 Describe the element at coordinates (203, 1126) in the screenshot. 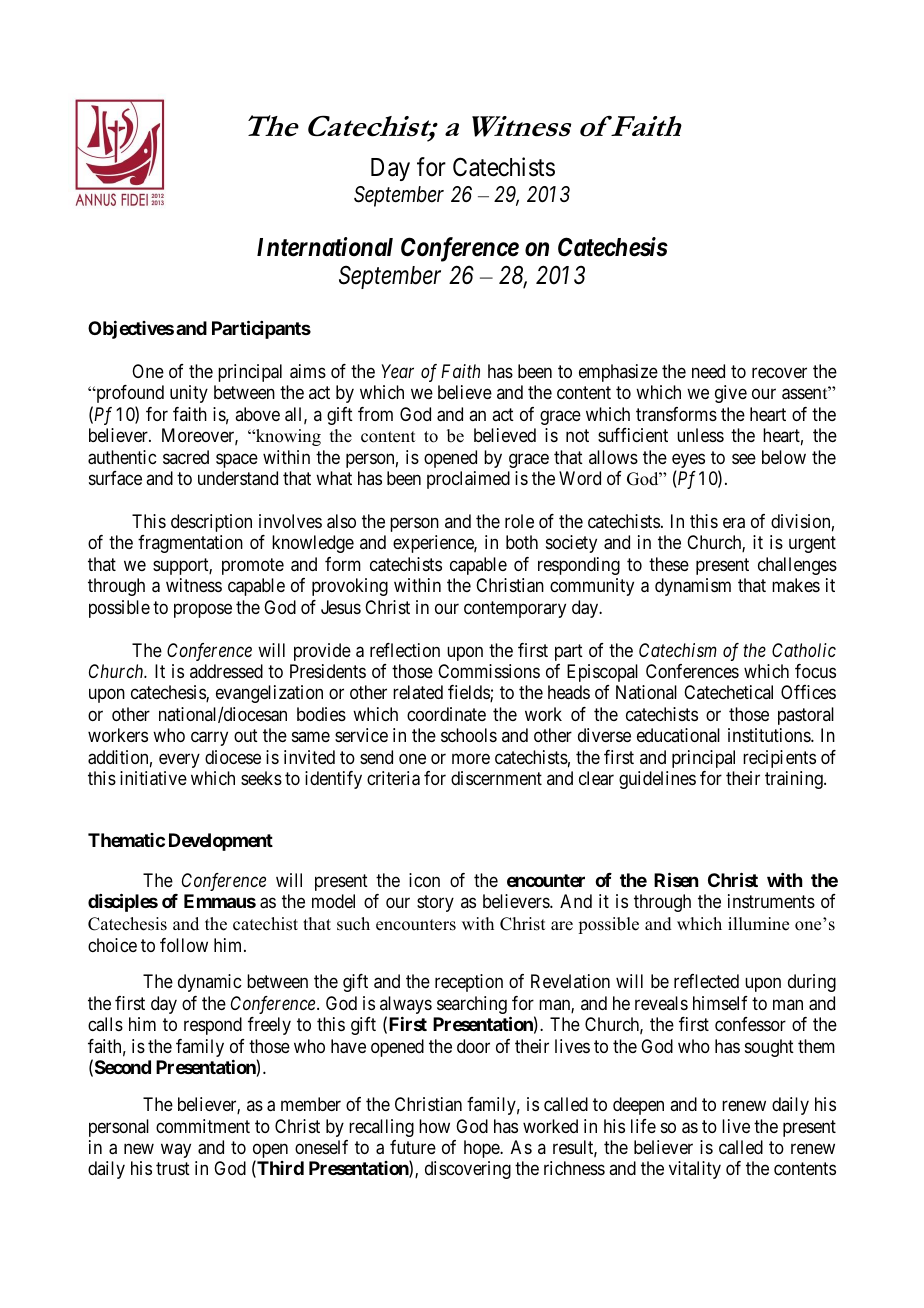

I see `commitment` at that location.
